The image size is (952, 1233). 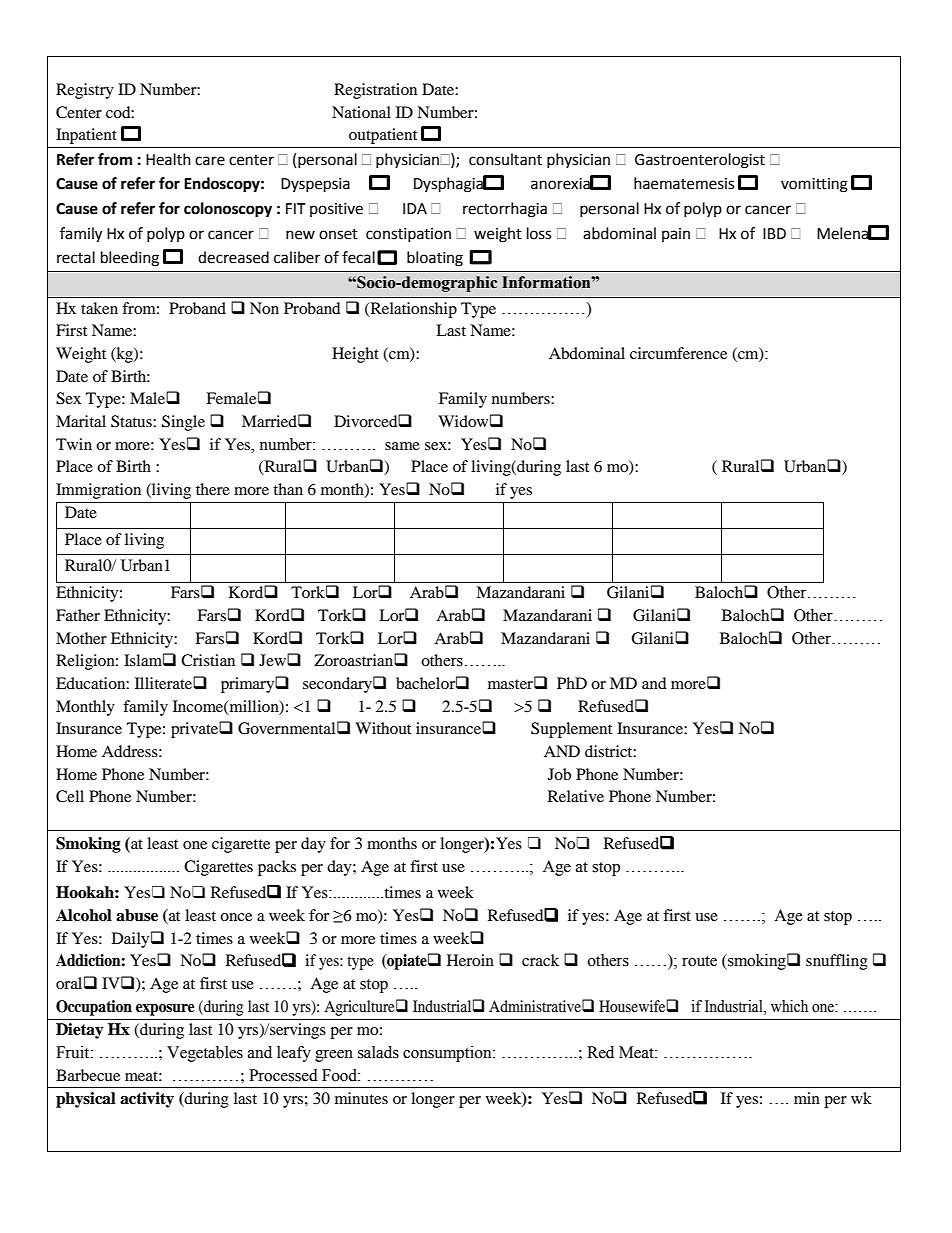 What do you see at coordinates (383, 728) in the page?
I see `Without` at bounding box center [383, 728].
